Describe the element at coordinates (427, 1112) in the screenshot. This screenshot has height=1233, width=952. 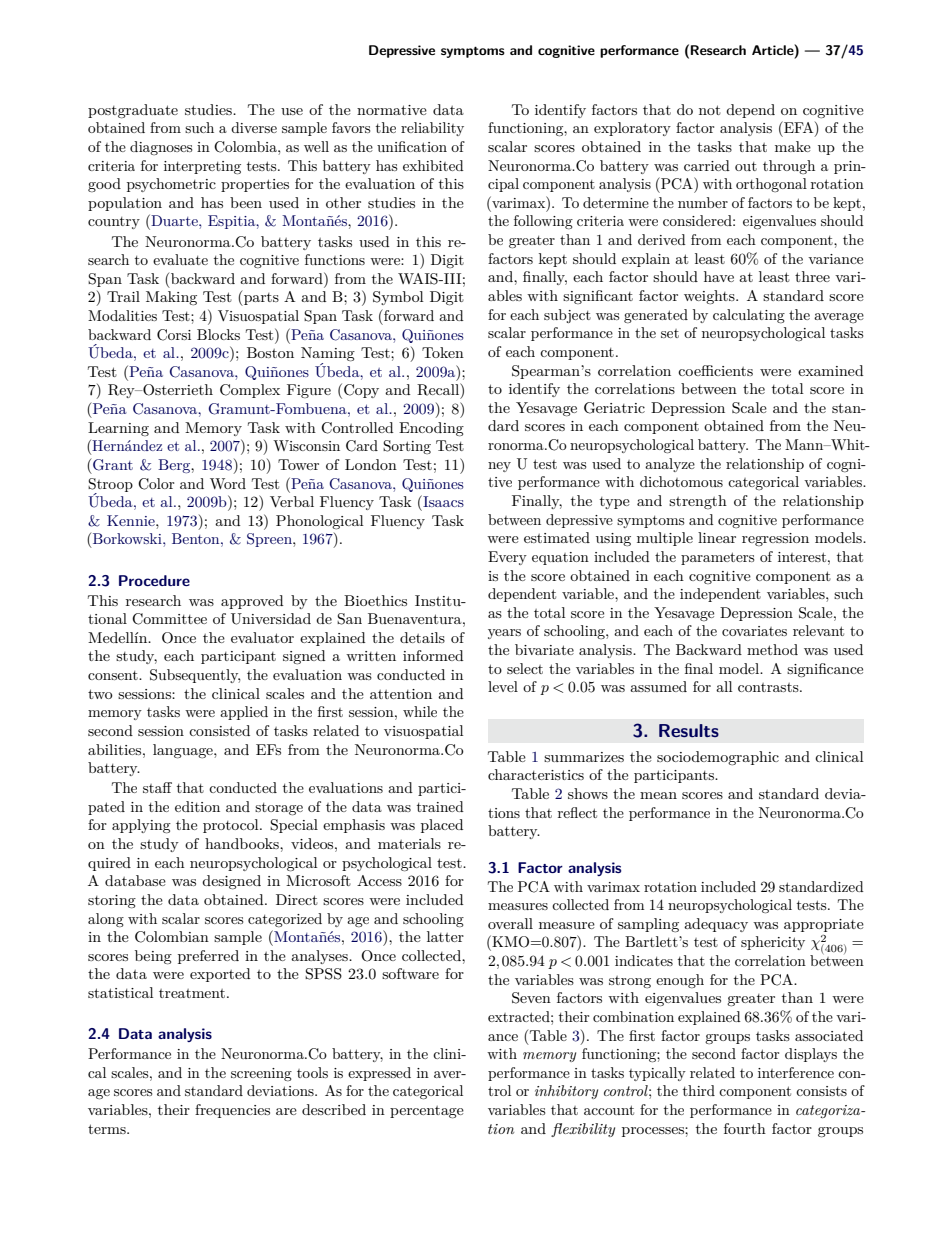
I see `percentage` at that location.
